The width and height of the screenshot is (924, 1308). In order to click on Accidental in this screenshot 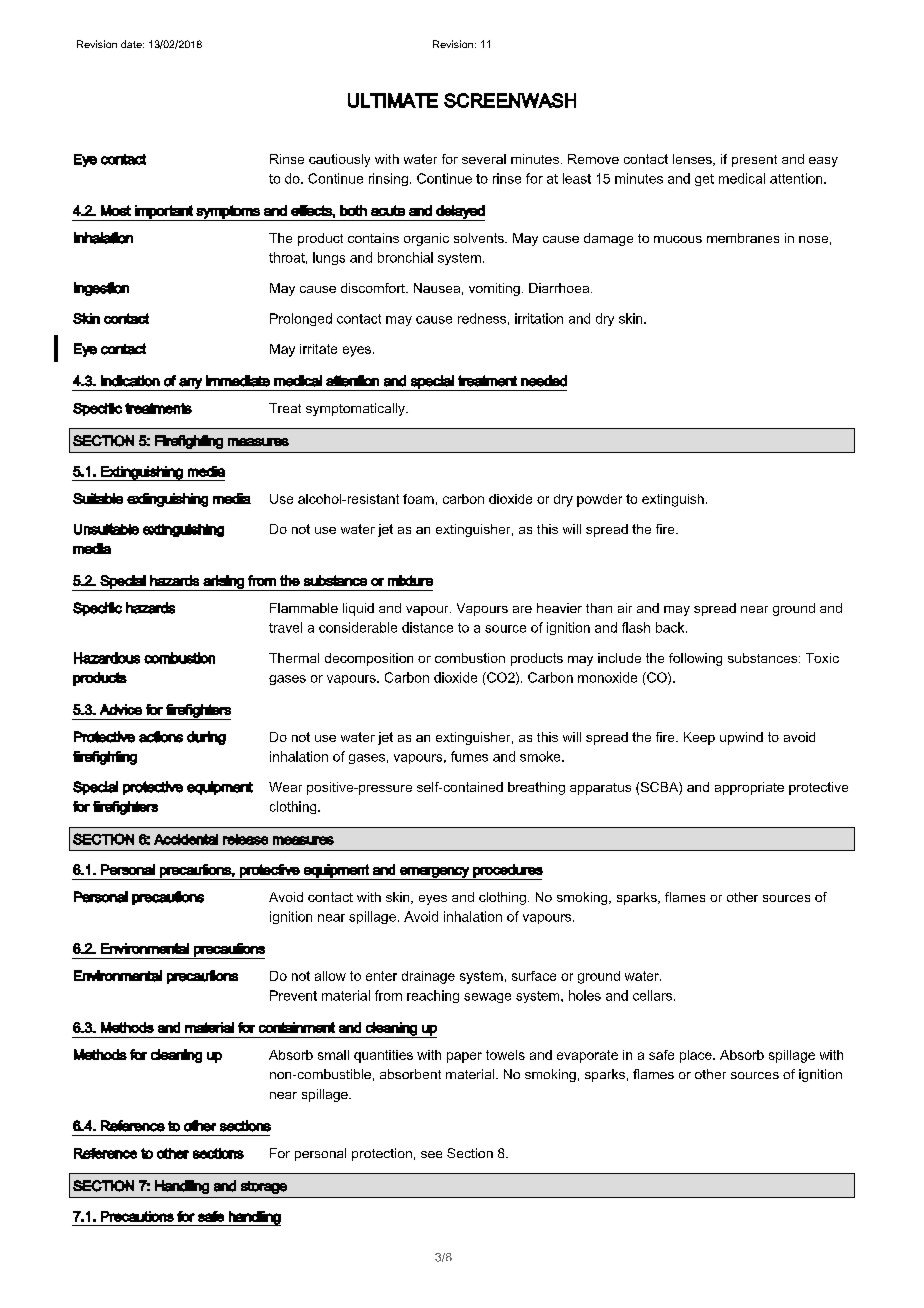, I will do `click(186, 839)`.
